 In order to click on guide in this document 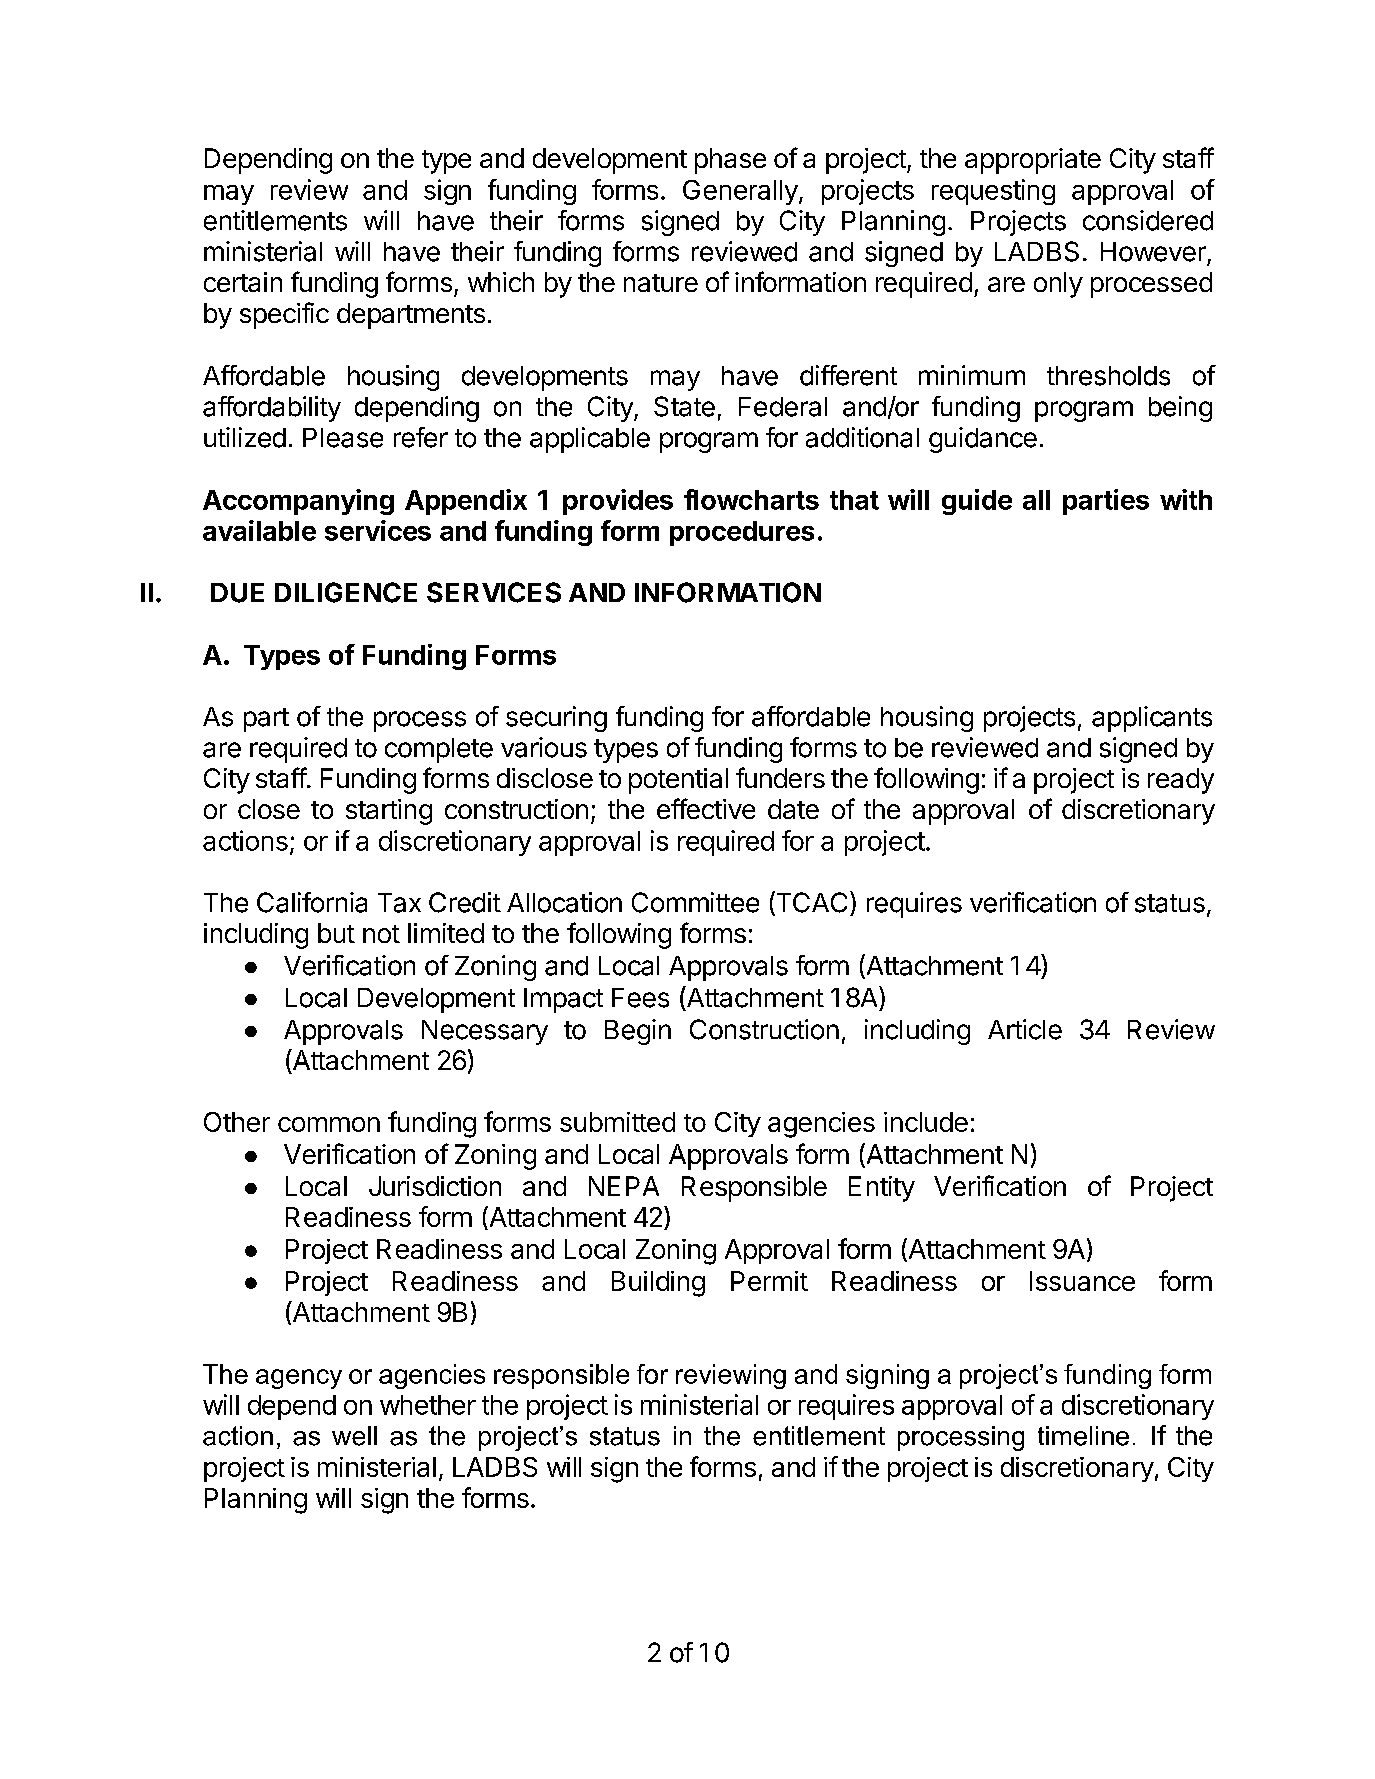, I will do `click(977, 502)`.
